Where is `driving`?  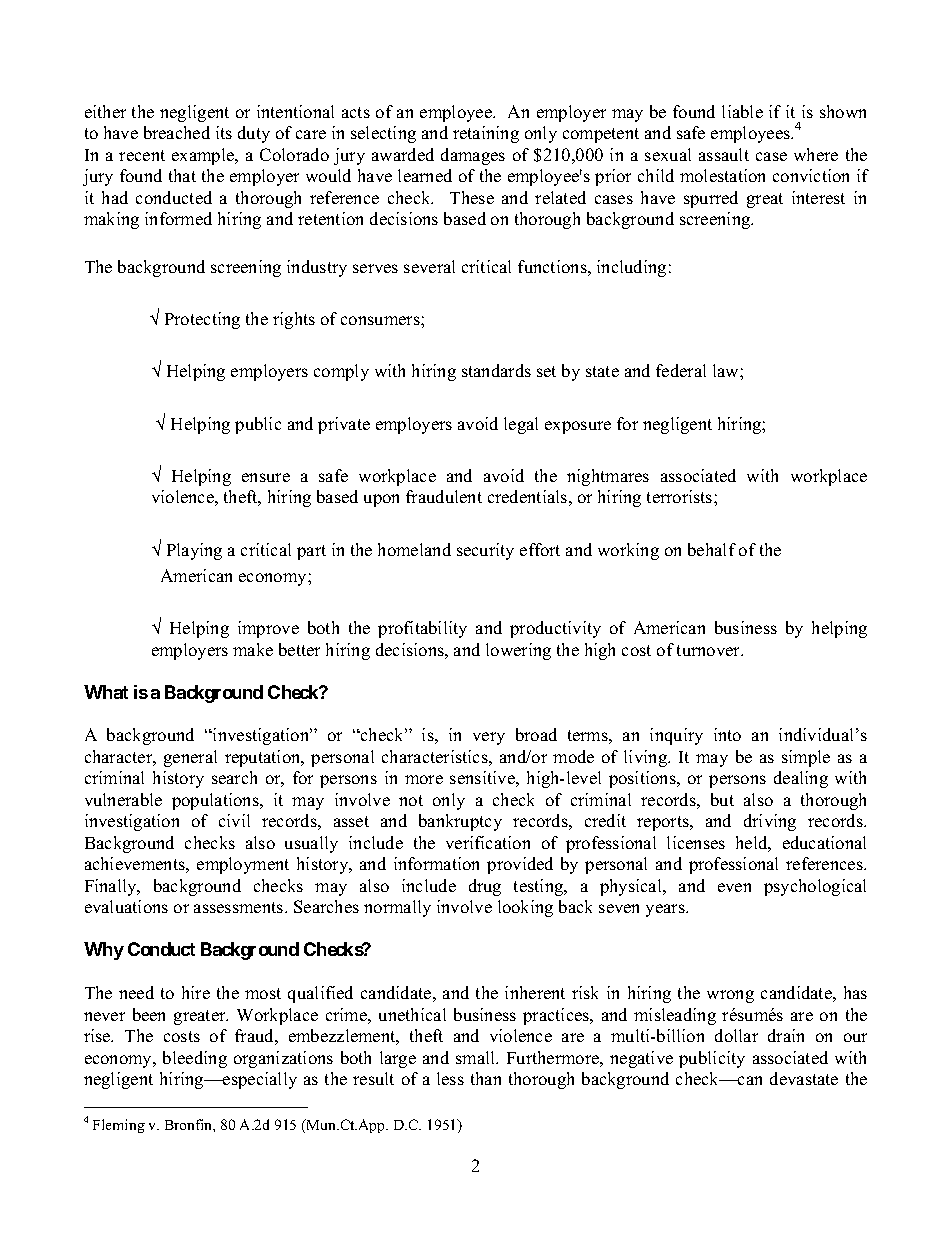 driving is located at coordinates (770, 822).
